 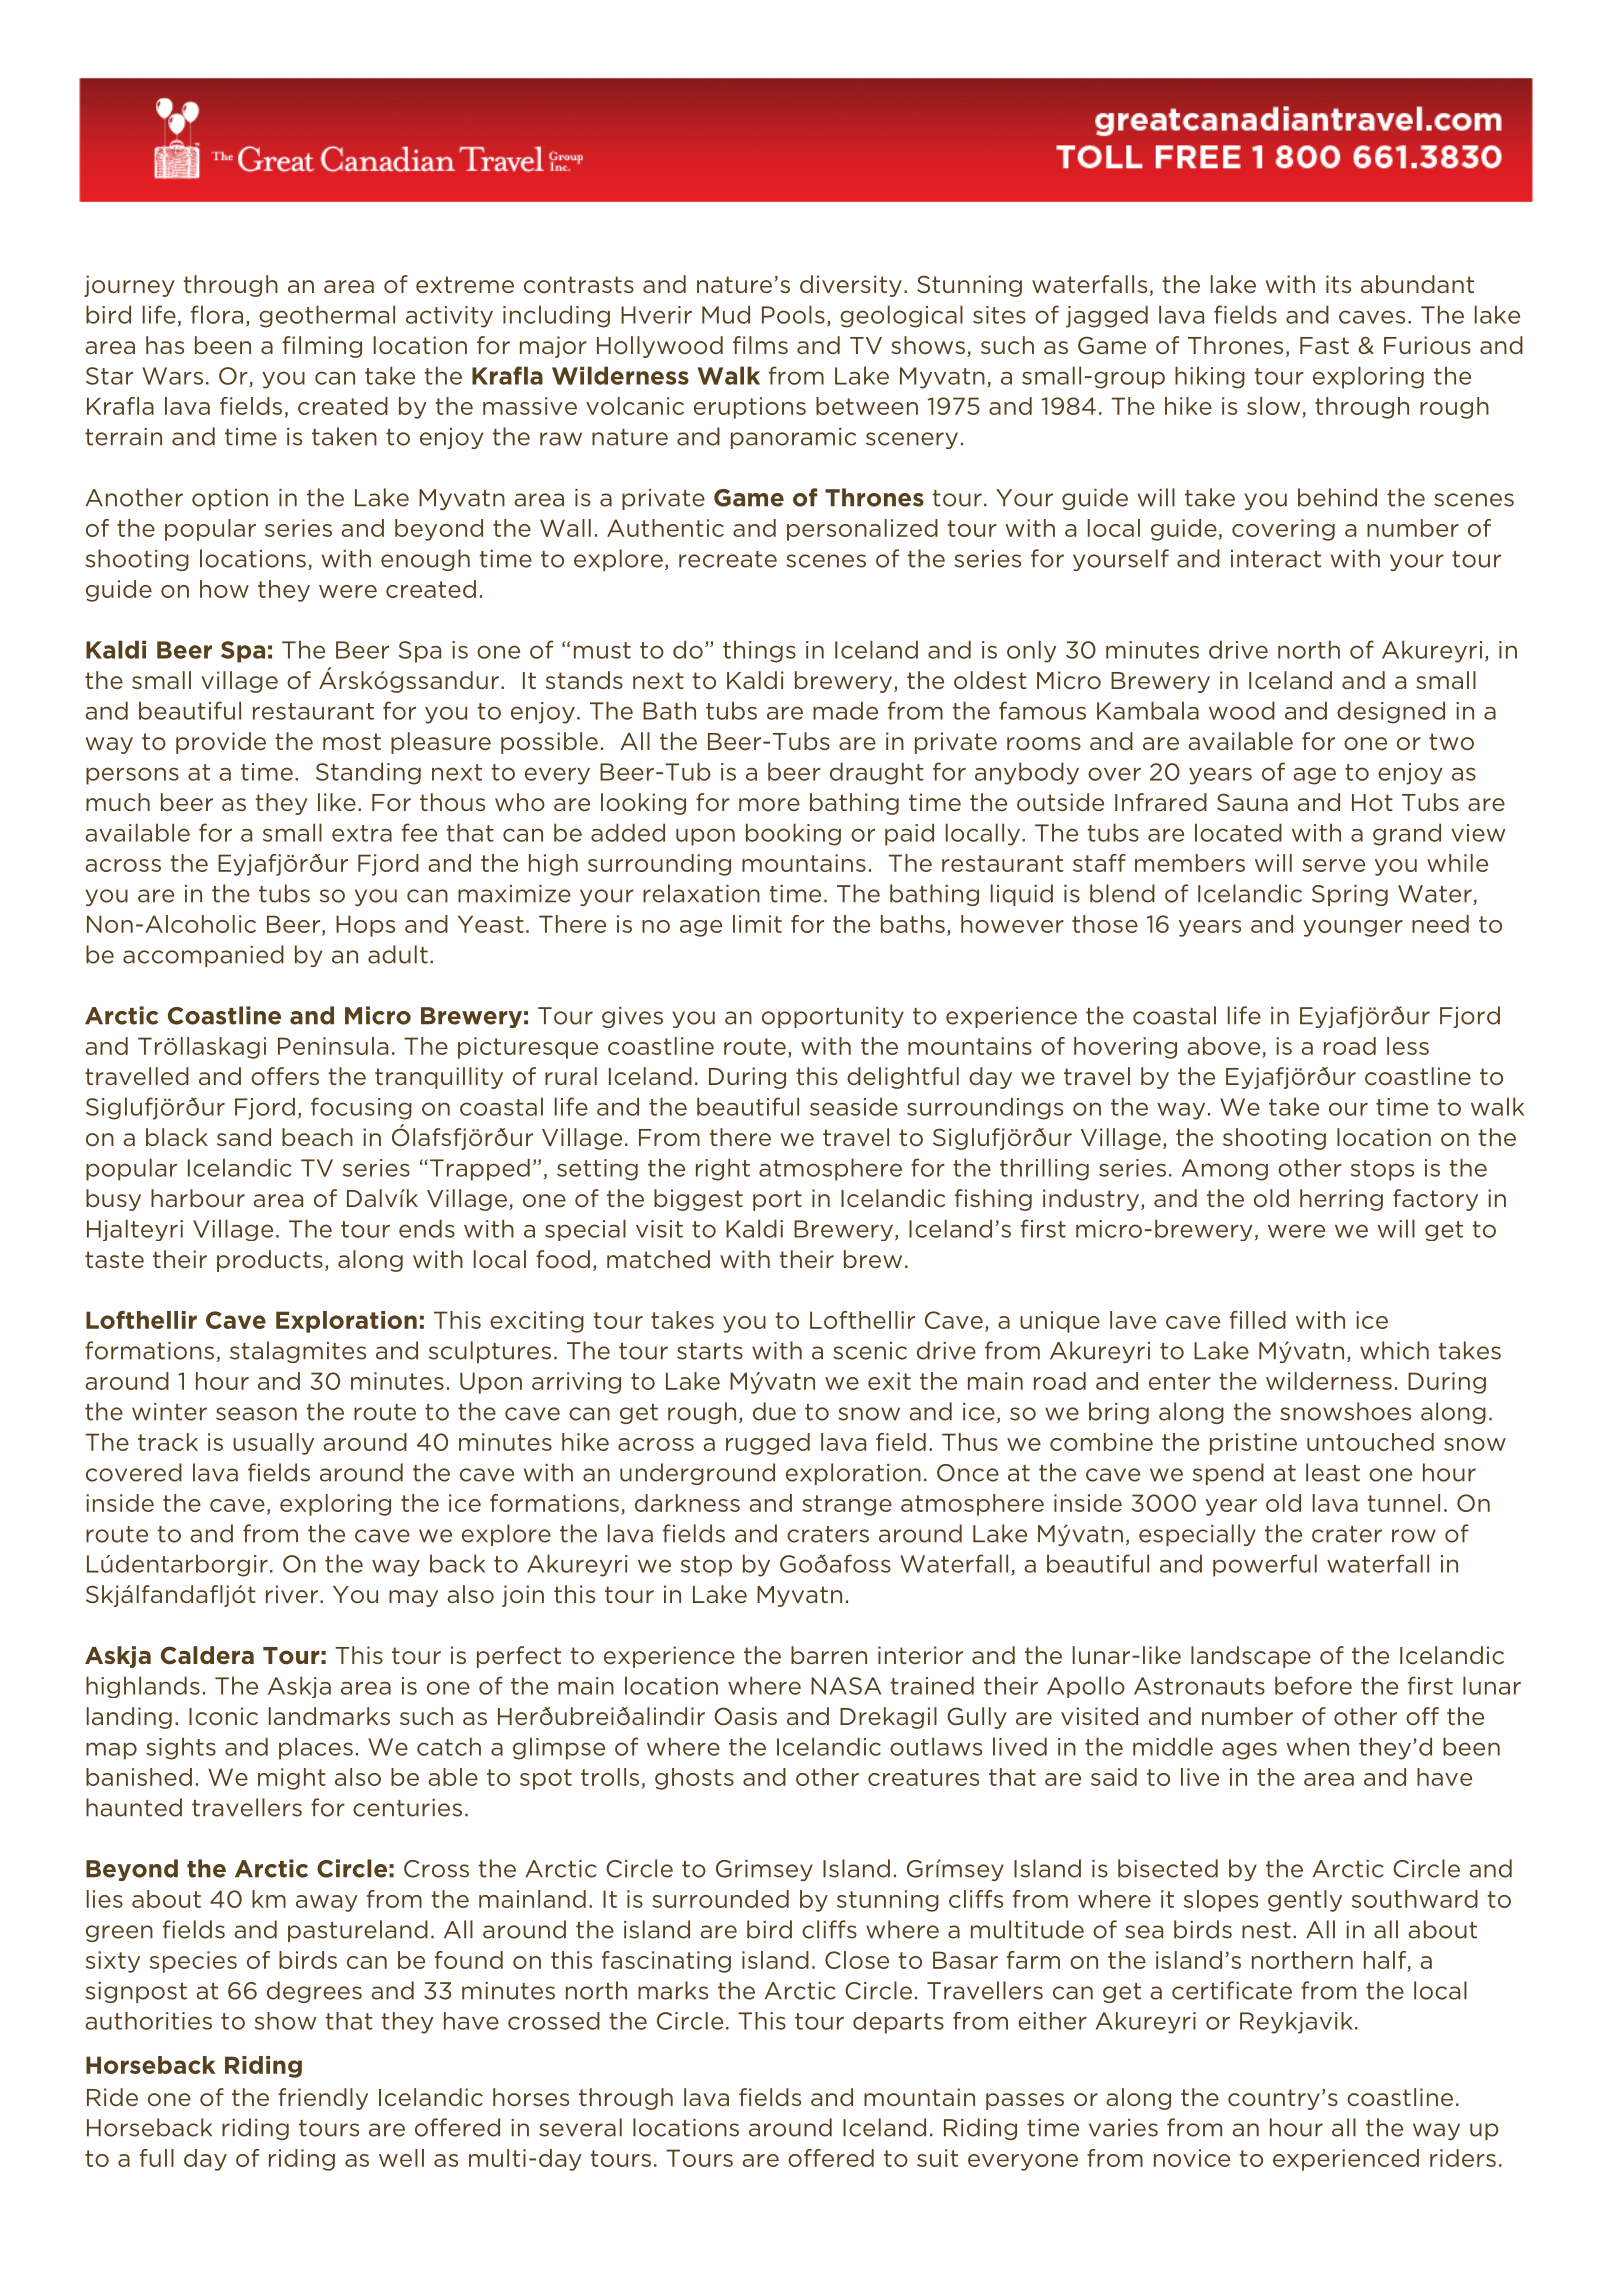 I want to click on departs, so click(x=898, y=2023).
